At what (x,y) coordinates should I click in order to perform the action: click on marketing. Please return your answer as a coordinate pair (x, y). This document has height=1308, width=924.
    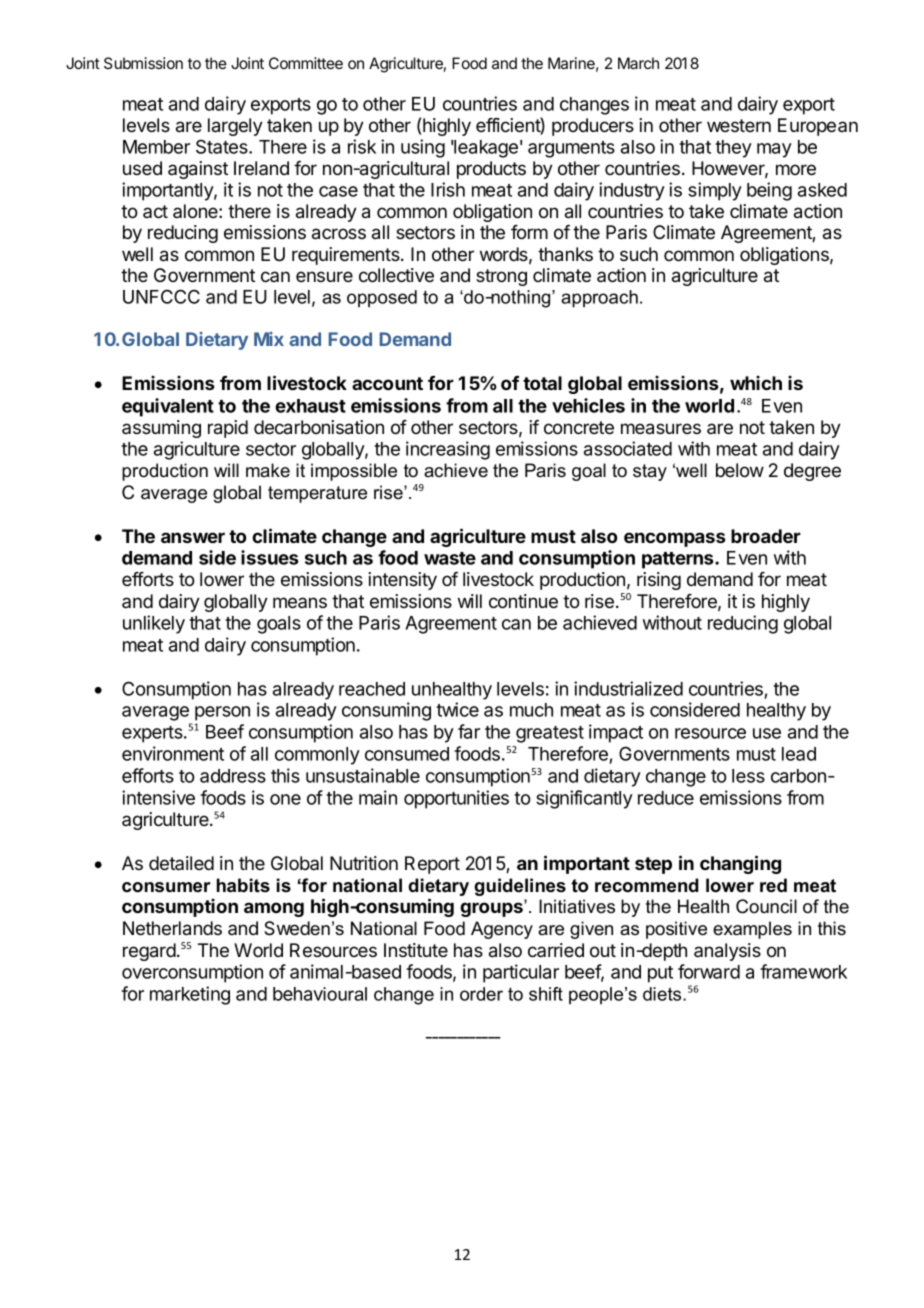
    Looking at the image, I should click on (190, 995).
